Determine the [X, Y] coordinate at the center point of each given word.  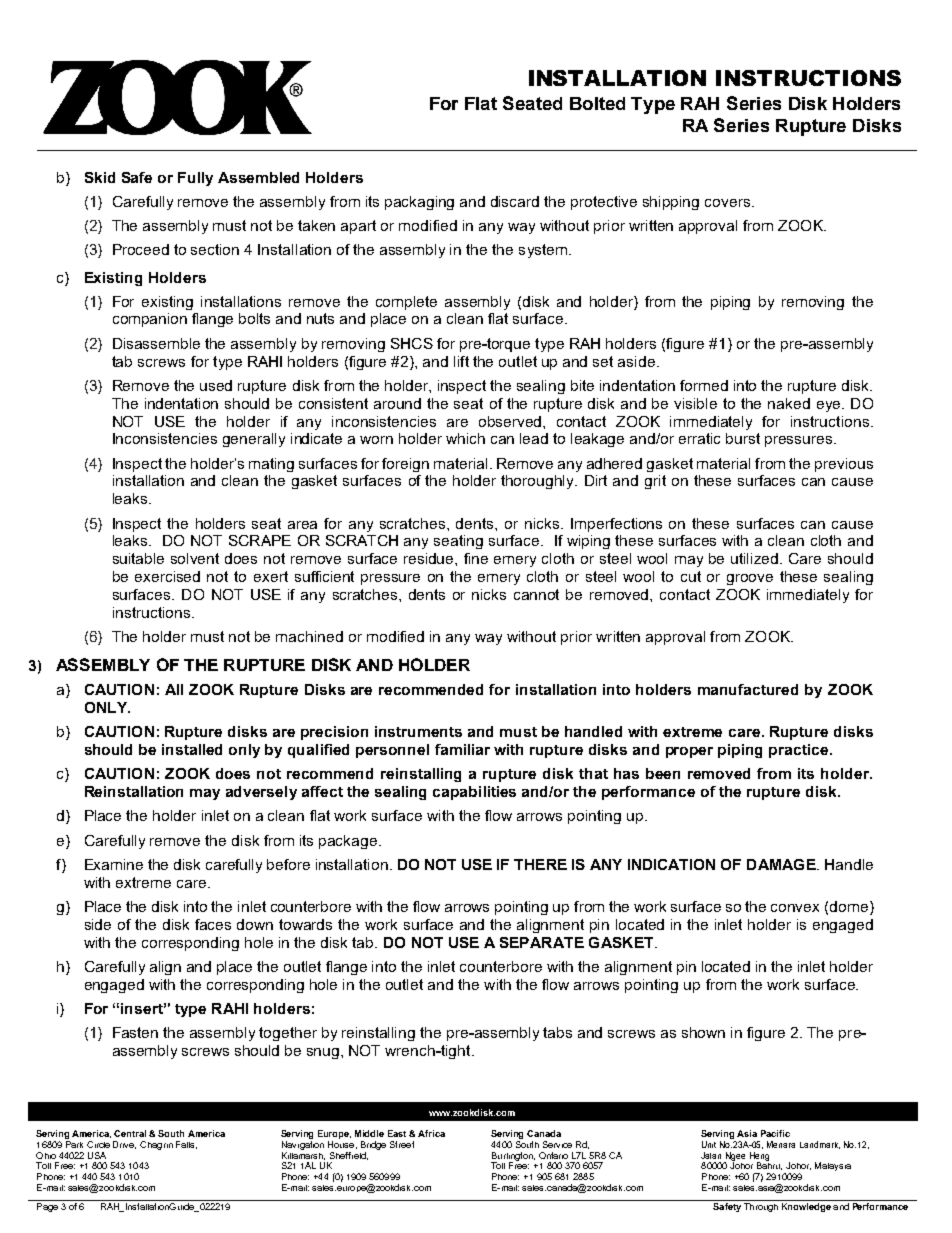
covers [727, 203]
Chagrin [156, 1145]
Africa [431, 1133]
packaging [419, 203]
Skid [100, 177]
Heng [759, 1157]
